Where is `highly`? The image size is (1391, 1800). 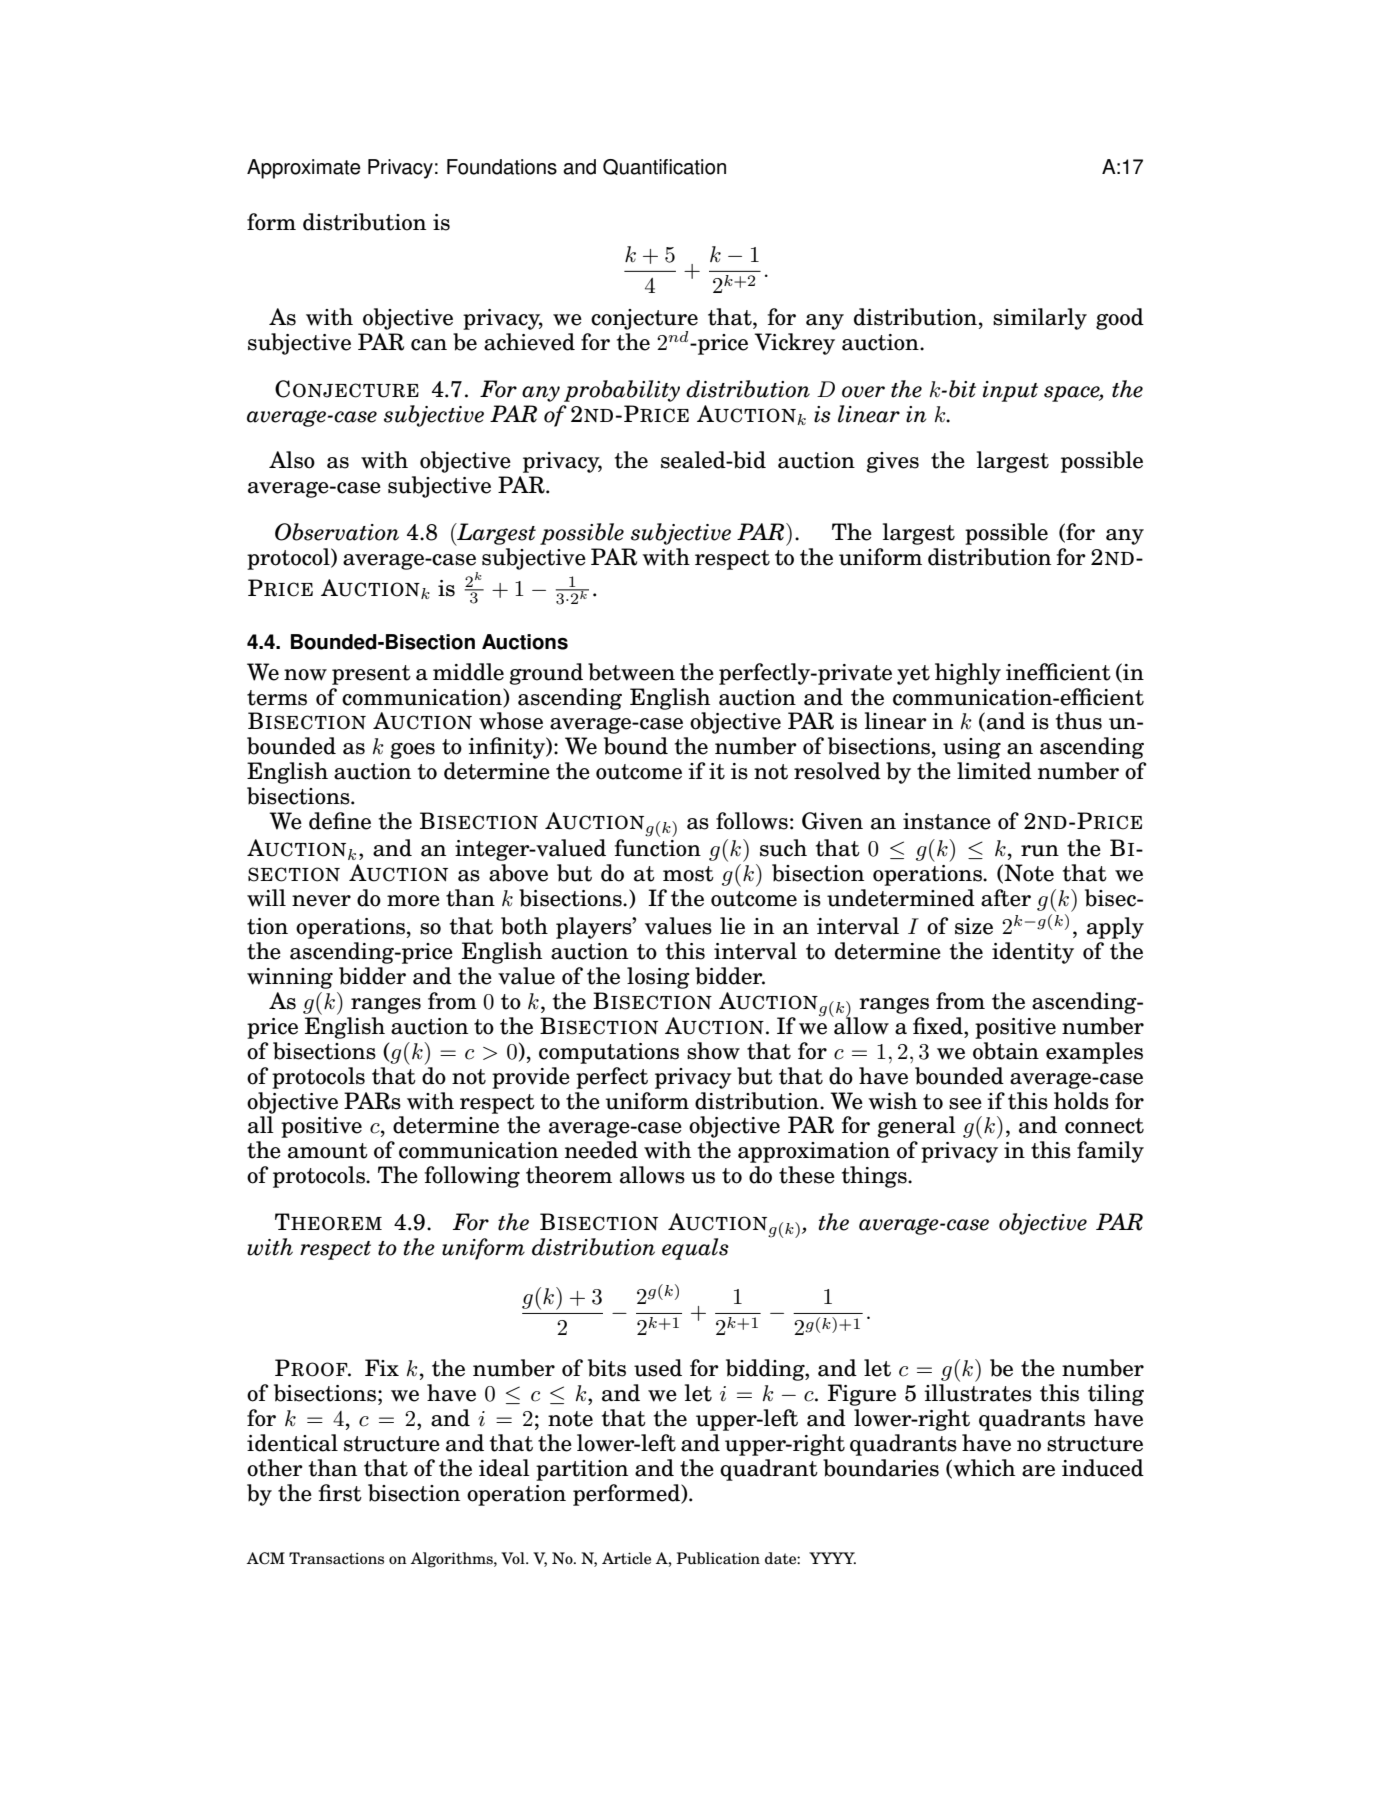
highly is located at coordinates (968, 674).
